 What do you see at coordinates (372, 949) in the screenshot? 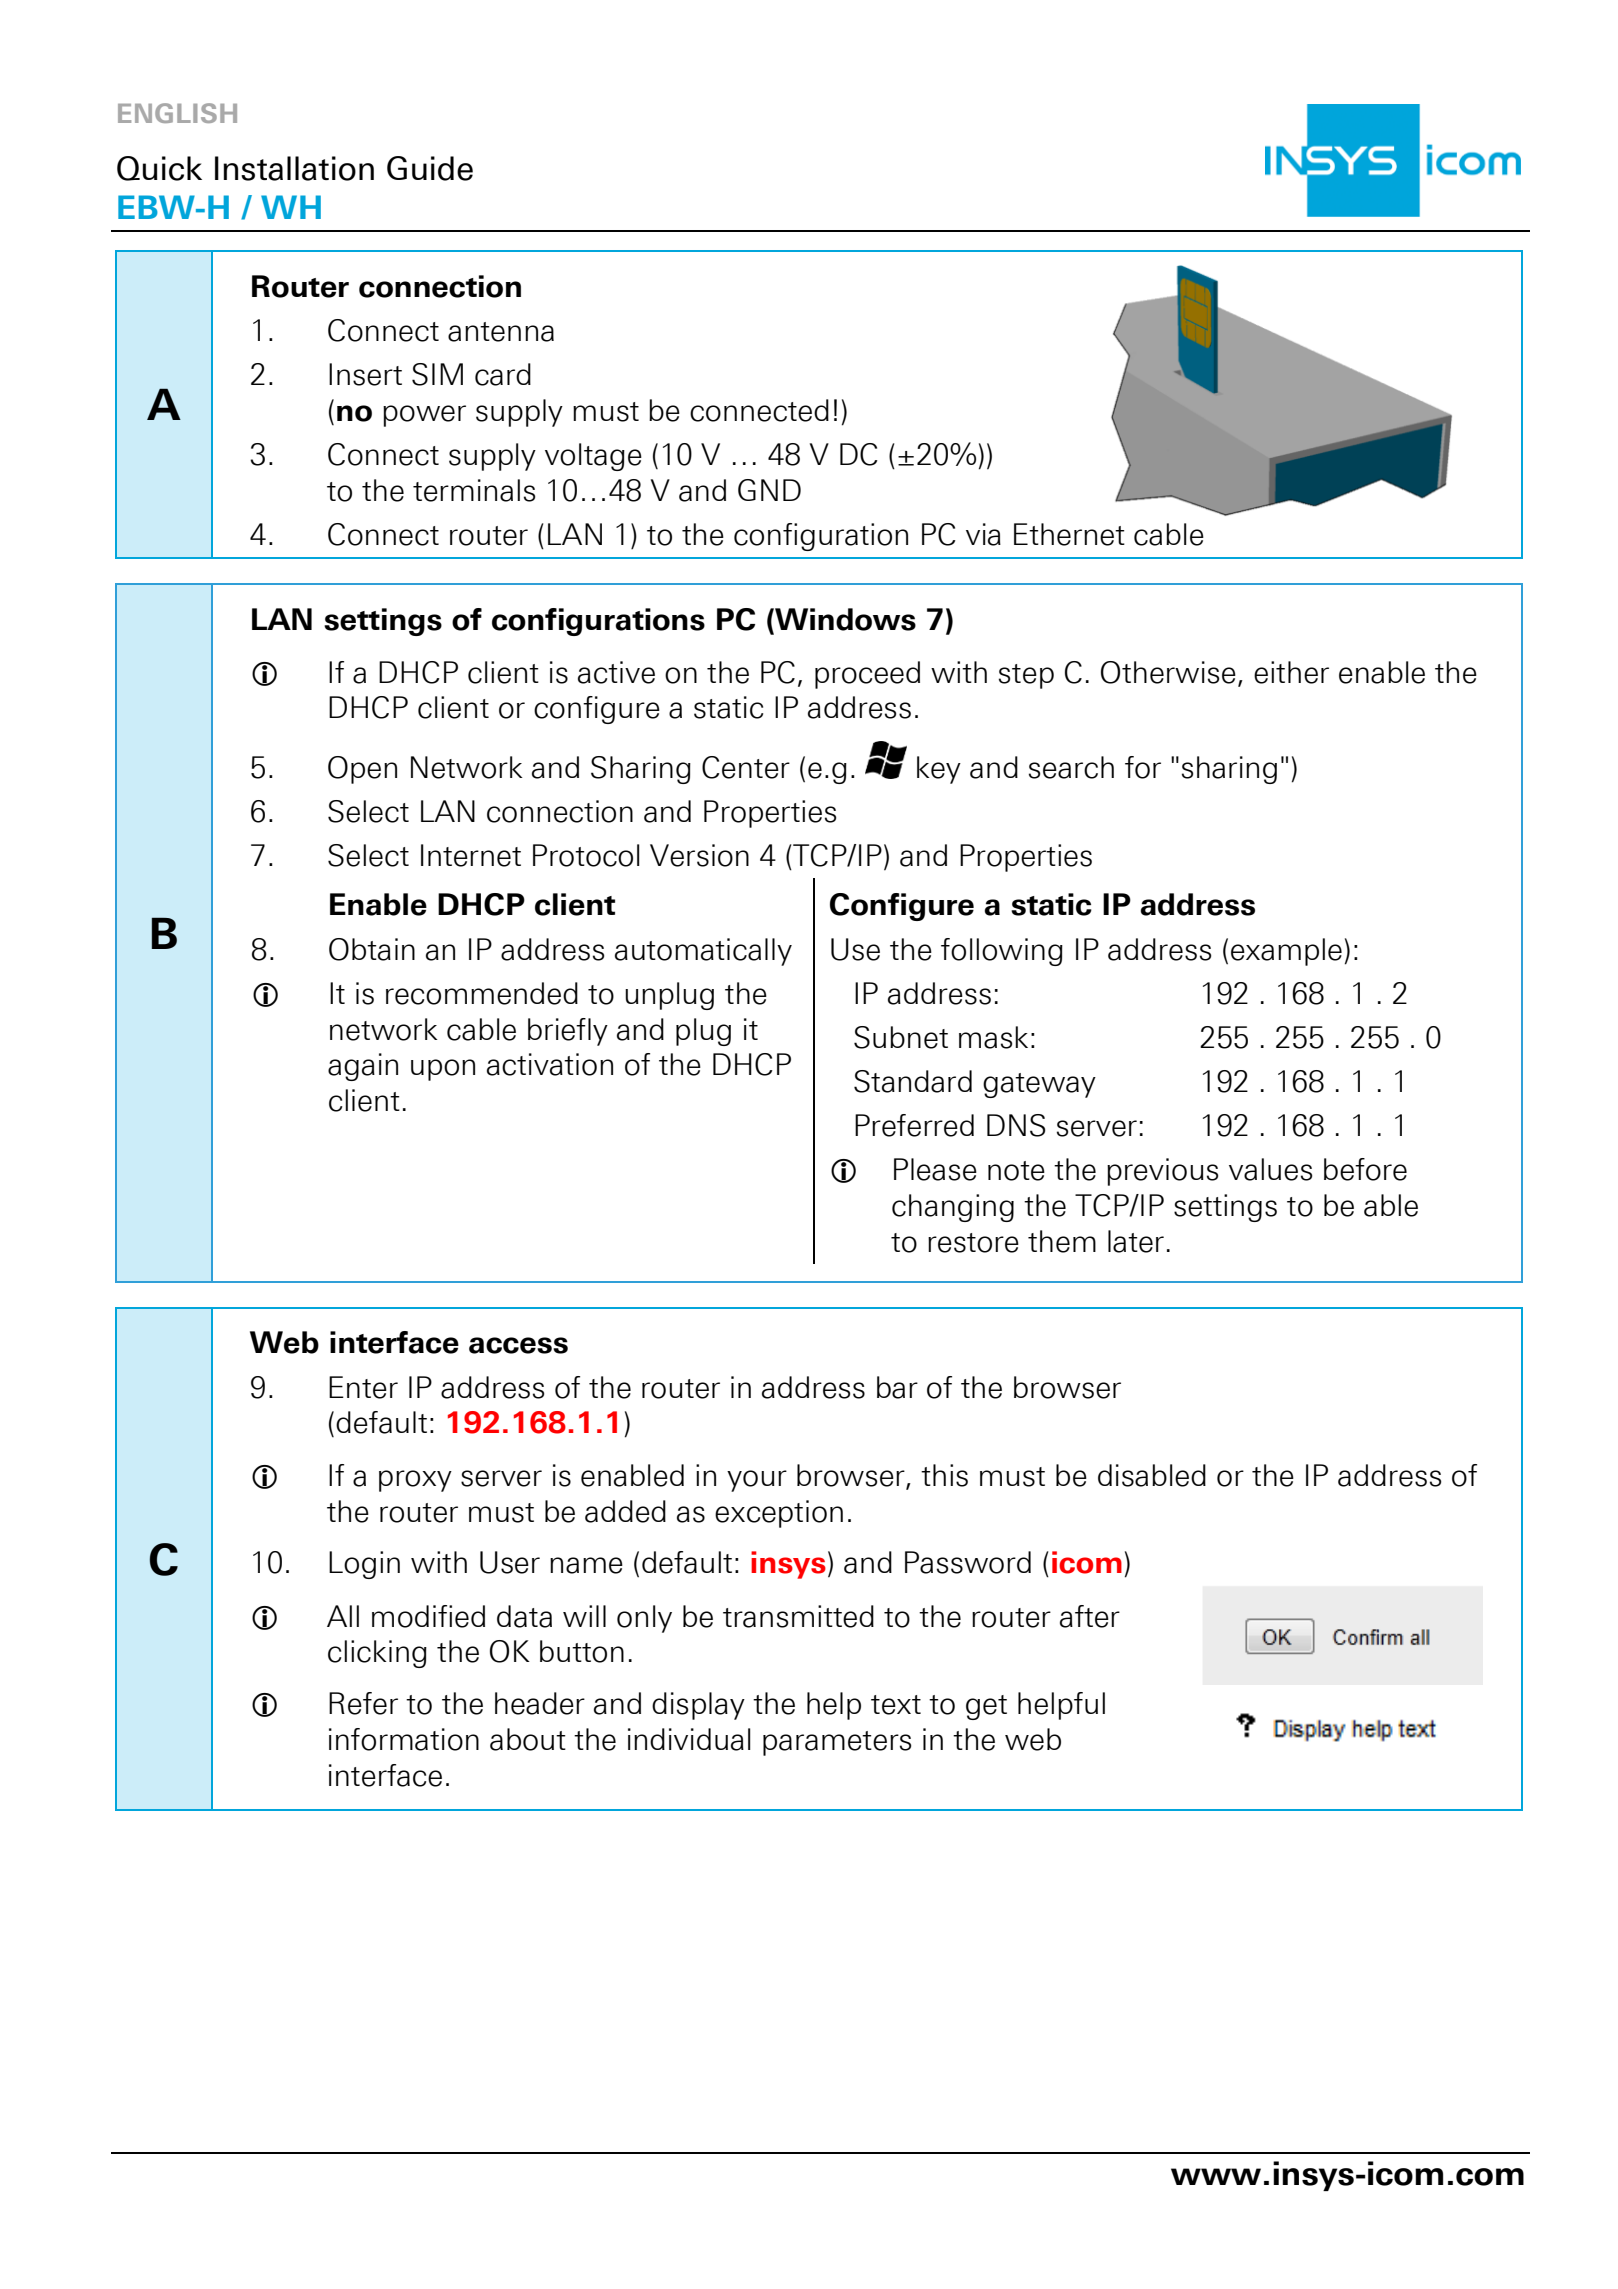
I see `Obtain` at bounding box center [372, 949].
